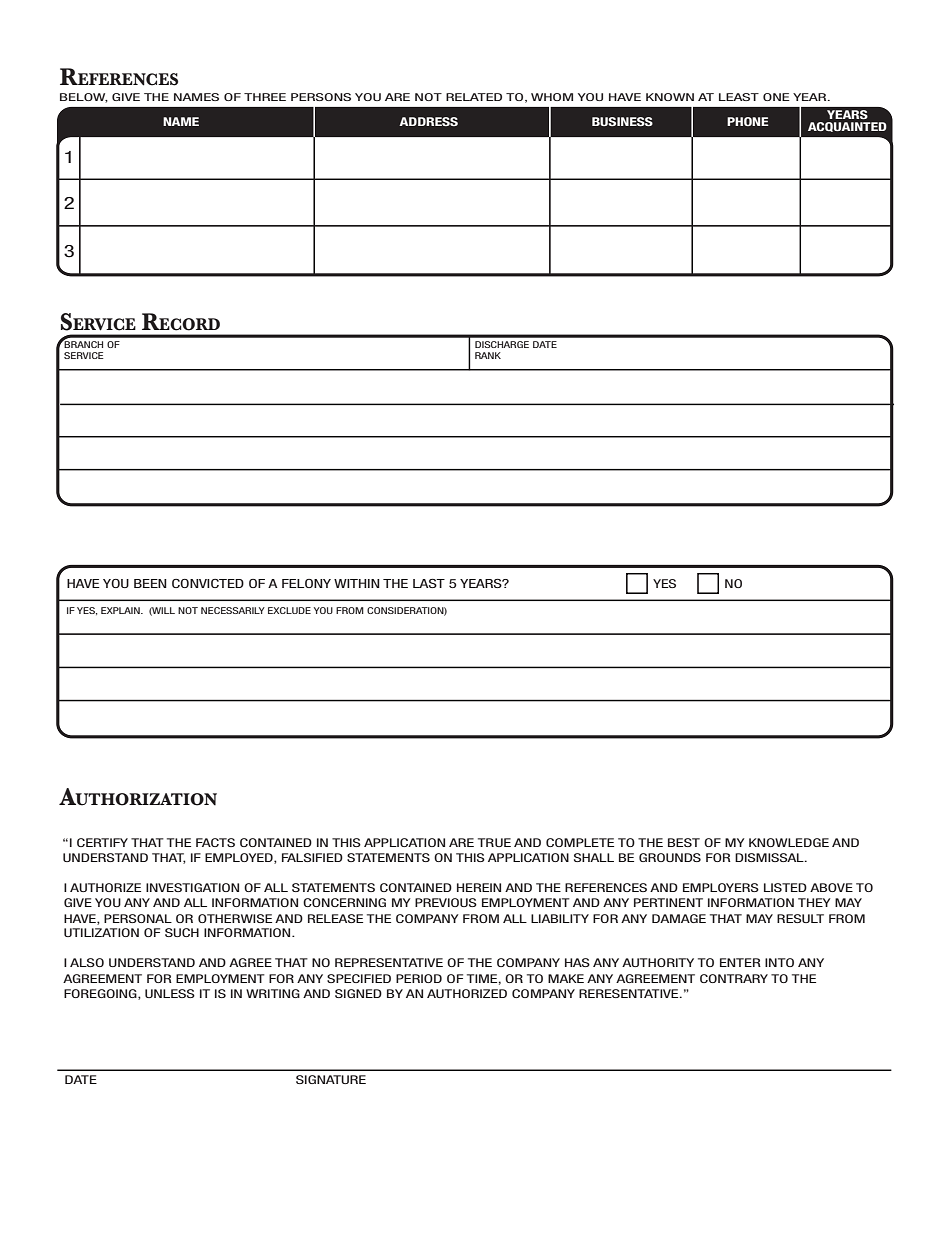 The width and height of the image is (952, 1233). What do you see at coordinates (170, 993) in the image?
I see `UNLESS` at bounding box center [170, 993].
